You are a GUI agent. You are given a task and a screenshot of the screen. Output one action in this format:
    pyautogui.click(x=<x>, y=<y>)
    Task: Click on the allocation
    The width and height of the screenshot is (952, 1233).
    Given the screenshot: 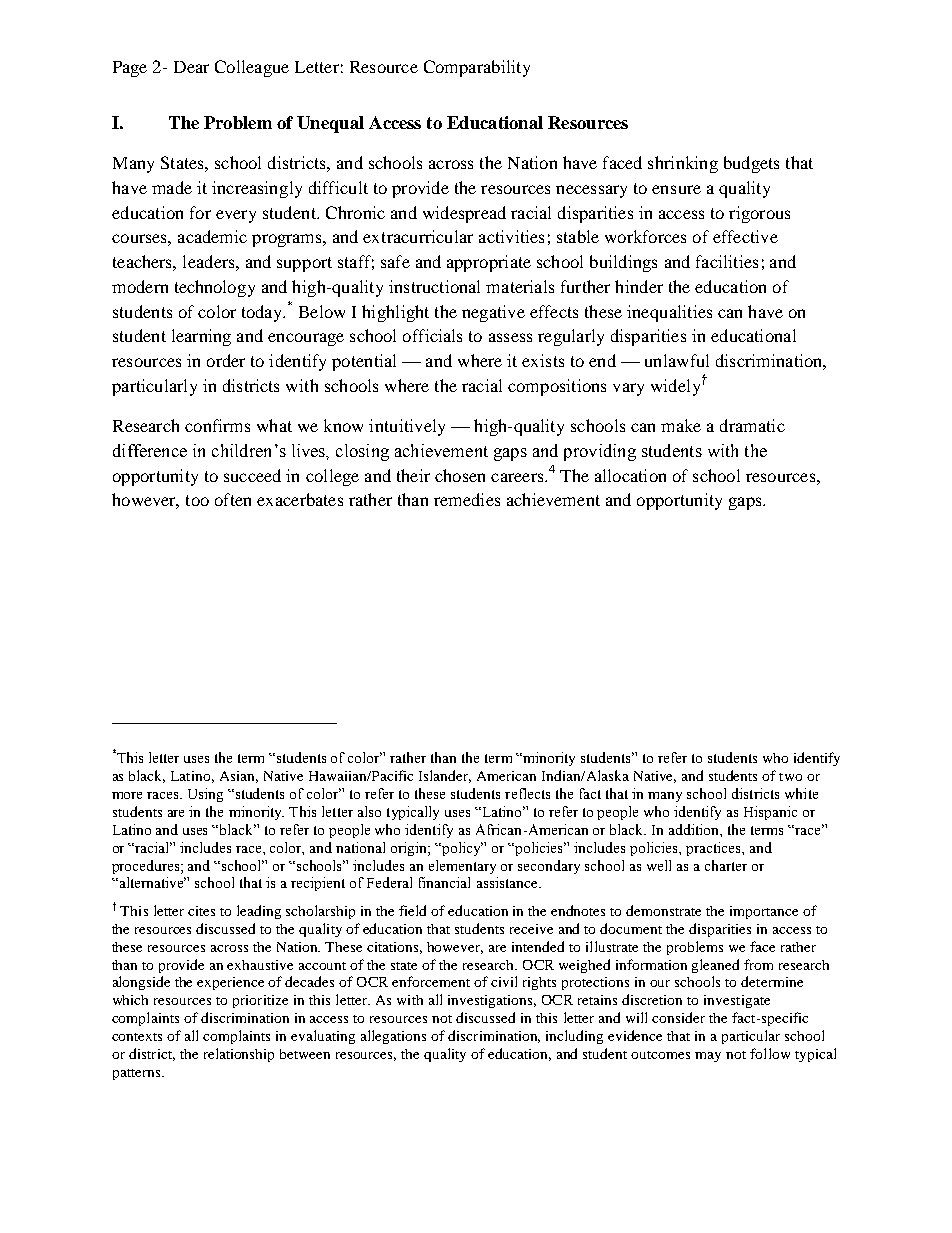 What is the action you would take?
    pyautogui.click(x=630, y=475)
